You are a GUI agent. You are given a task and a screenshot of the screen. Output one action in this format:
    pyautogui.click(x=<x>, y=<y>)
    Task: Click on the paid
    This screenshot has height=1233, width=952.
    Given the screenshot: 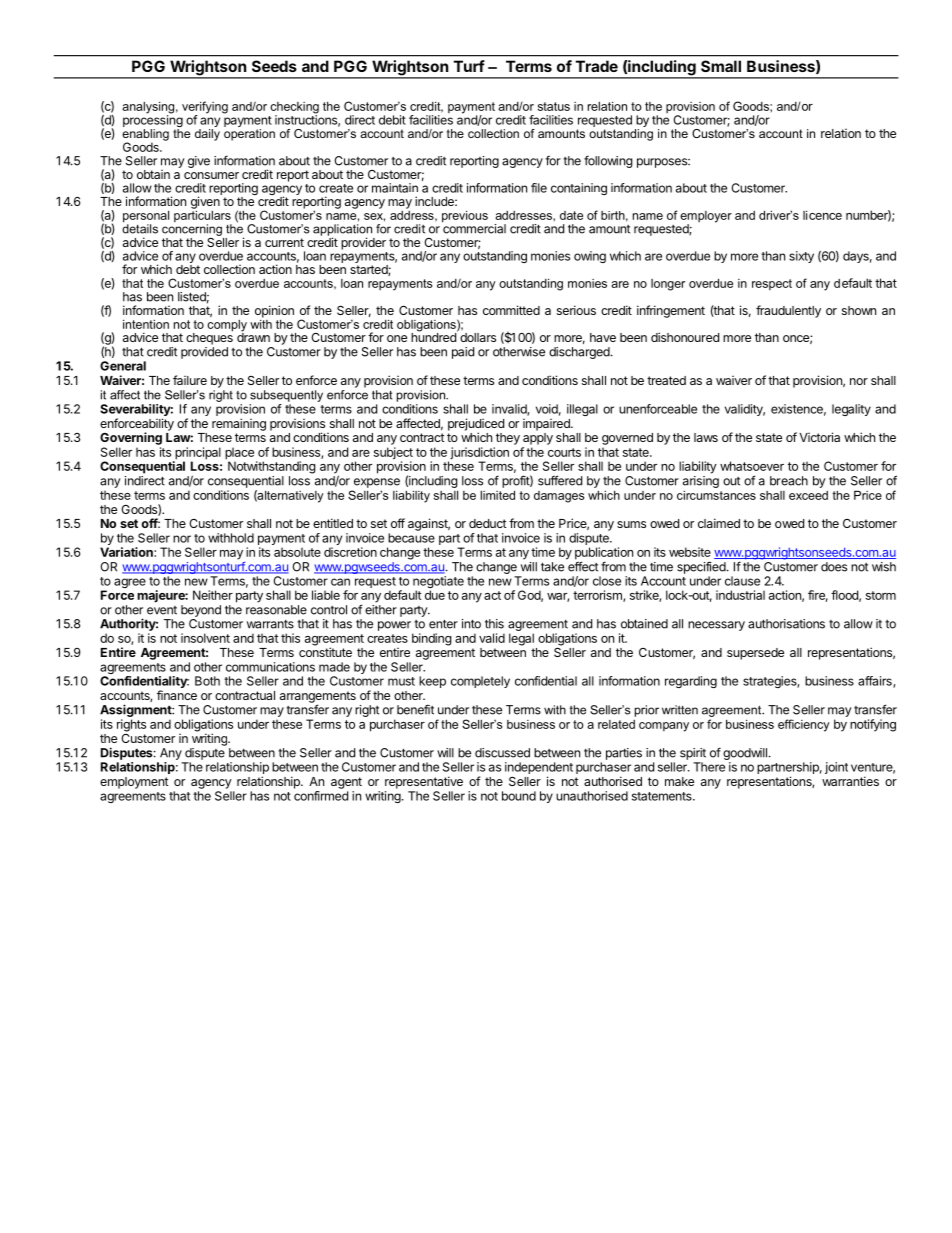 What is the action you would take?
    pyautogui.click(x=463, y=353)
